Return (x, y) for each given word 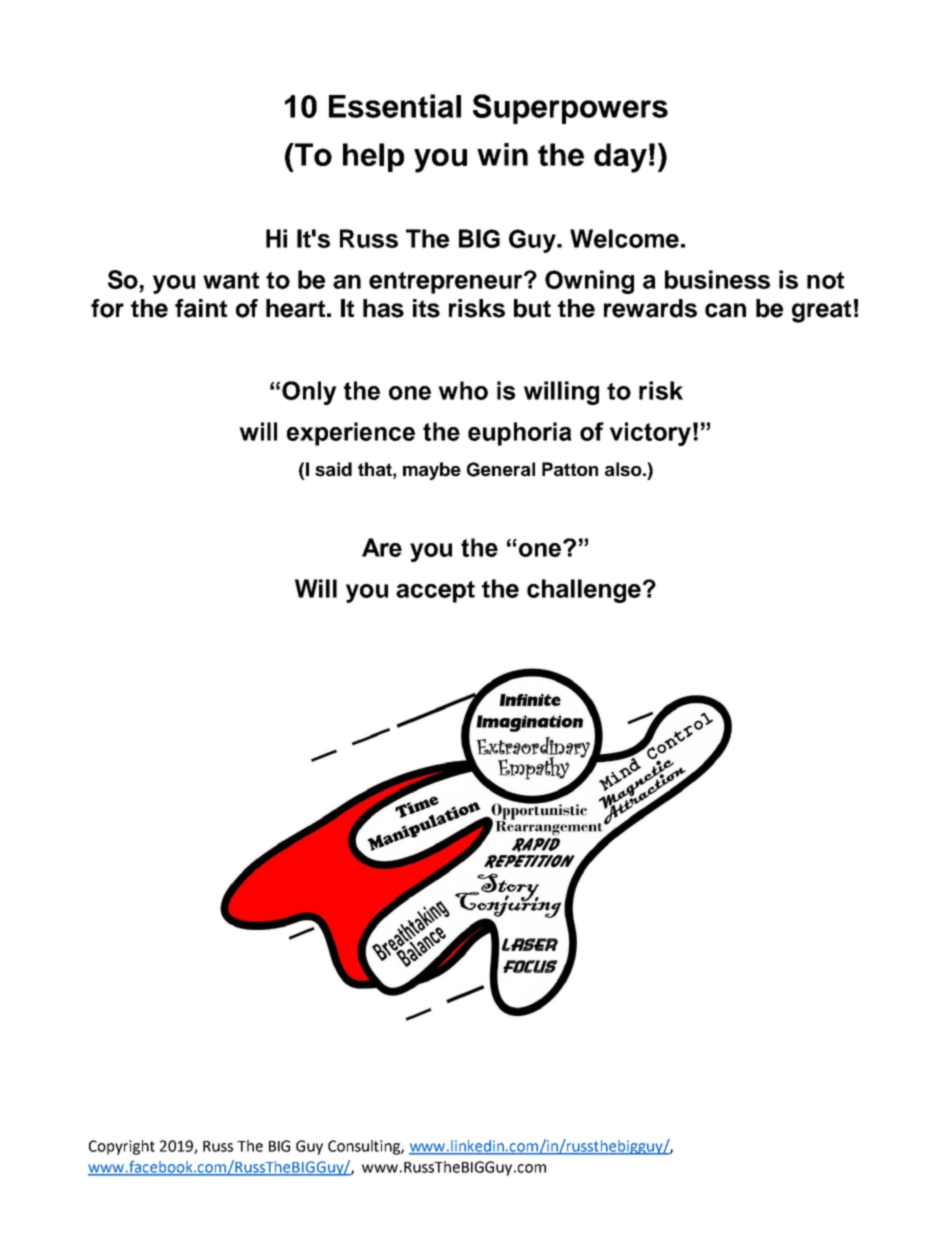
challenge (584, 591)
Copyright (122, 1147)
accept (435, 592)
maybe (432, 471)
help (373, 157)
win (502, 154)
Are (382, 547)
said (333, 469)
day (620, 158)
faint (201, 308)
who (463, 390)
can (725, 310)
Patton (570, 469)
